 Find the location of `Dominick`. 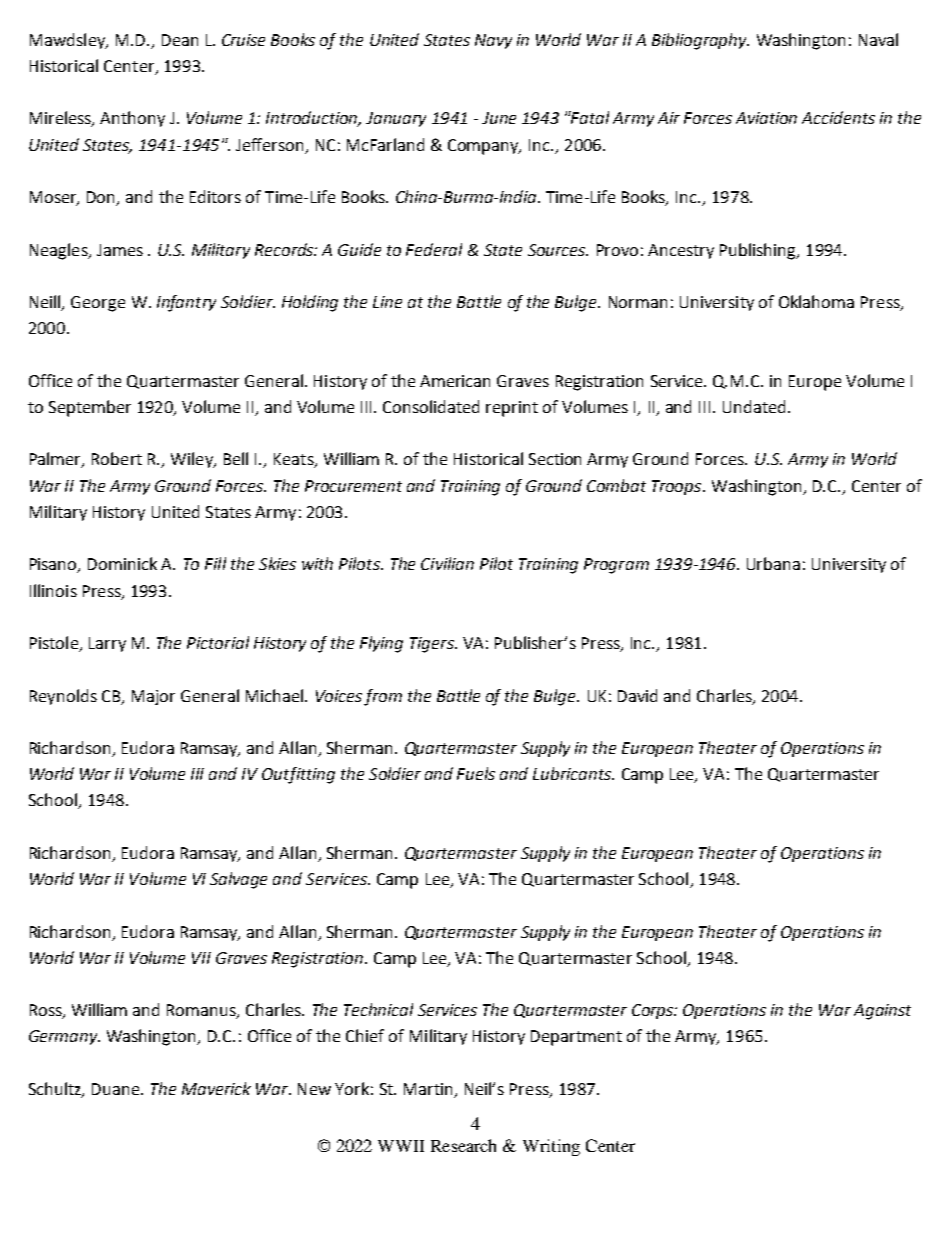

Dominick is located at coordinates (122, 563).
